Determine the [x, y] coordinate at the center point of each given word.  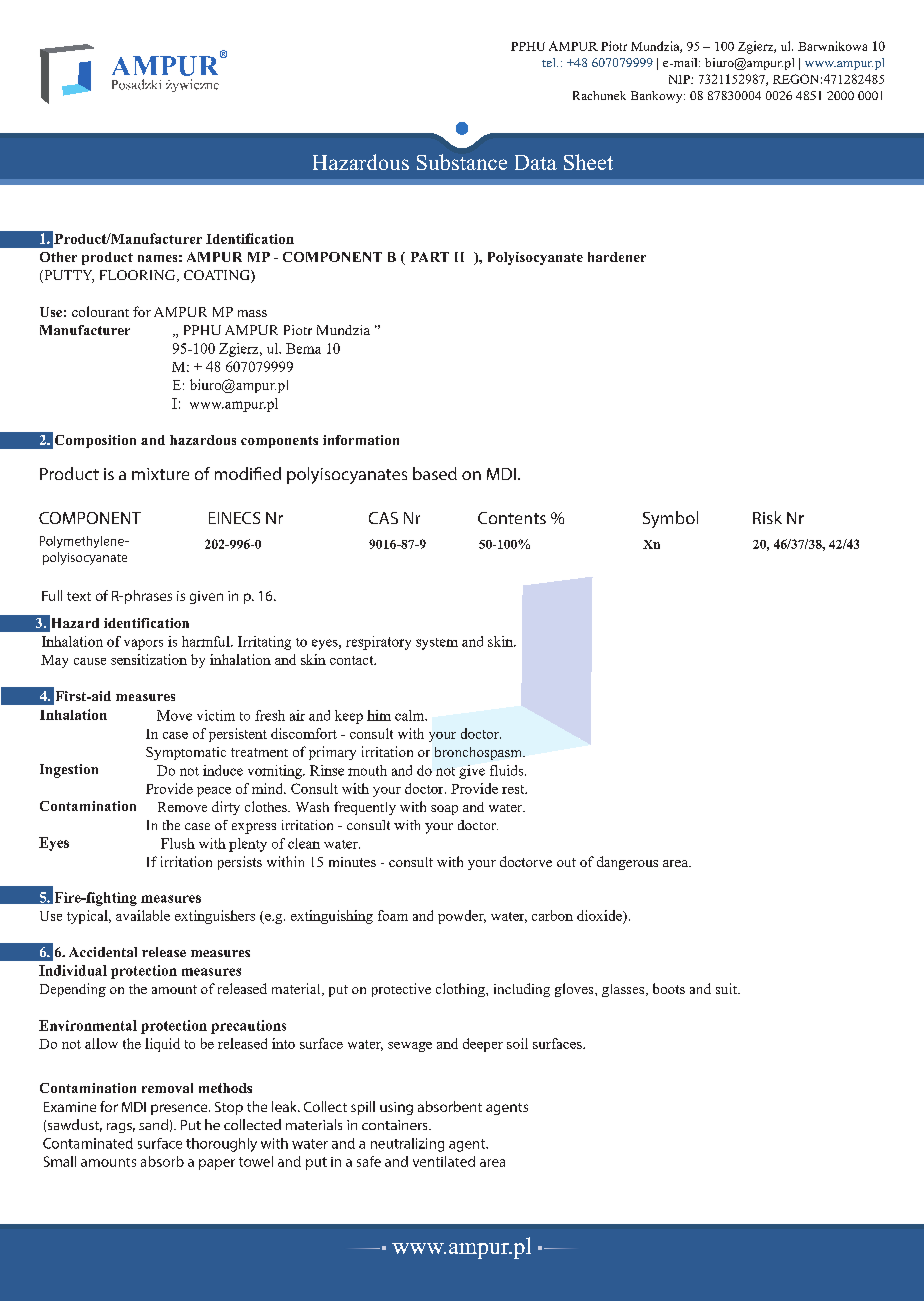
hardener [617, 257]
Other [58, 257]
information [361, 440]
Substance [462, 162]
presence [180, 1109]
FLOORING [139, 276]
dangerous [627, 863]
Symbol [670, 519]
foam [393, 915]
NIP [680, 79]
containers [396, 1125]
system [437, 644]
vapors [143, 644]
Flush [178, 843]
